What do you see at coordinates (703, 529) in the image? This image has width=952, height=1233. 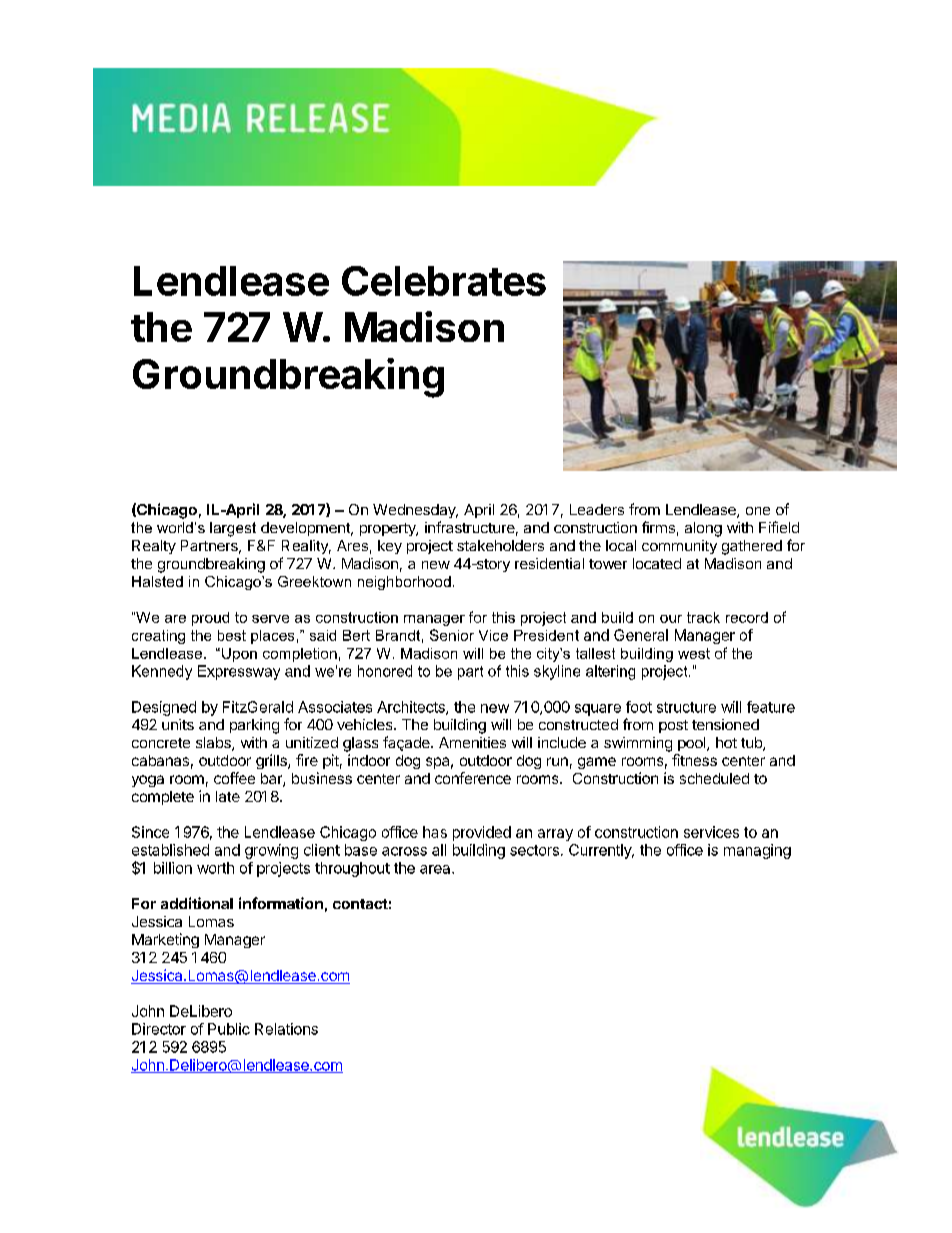 I see `along` at bounding box center [703, 529].
